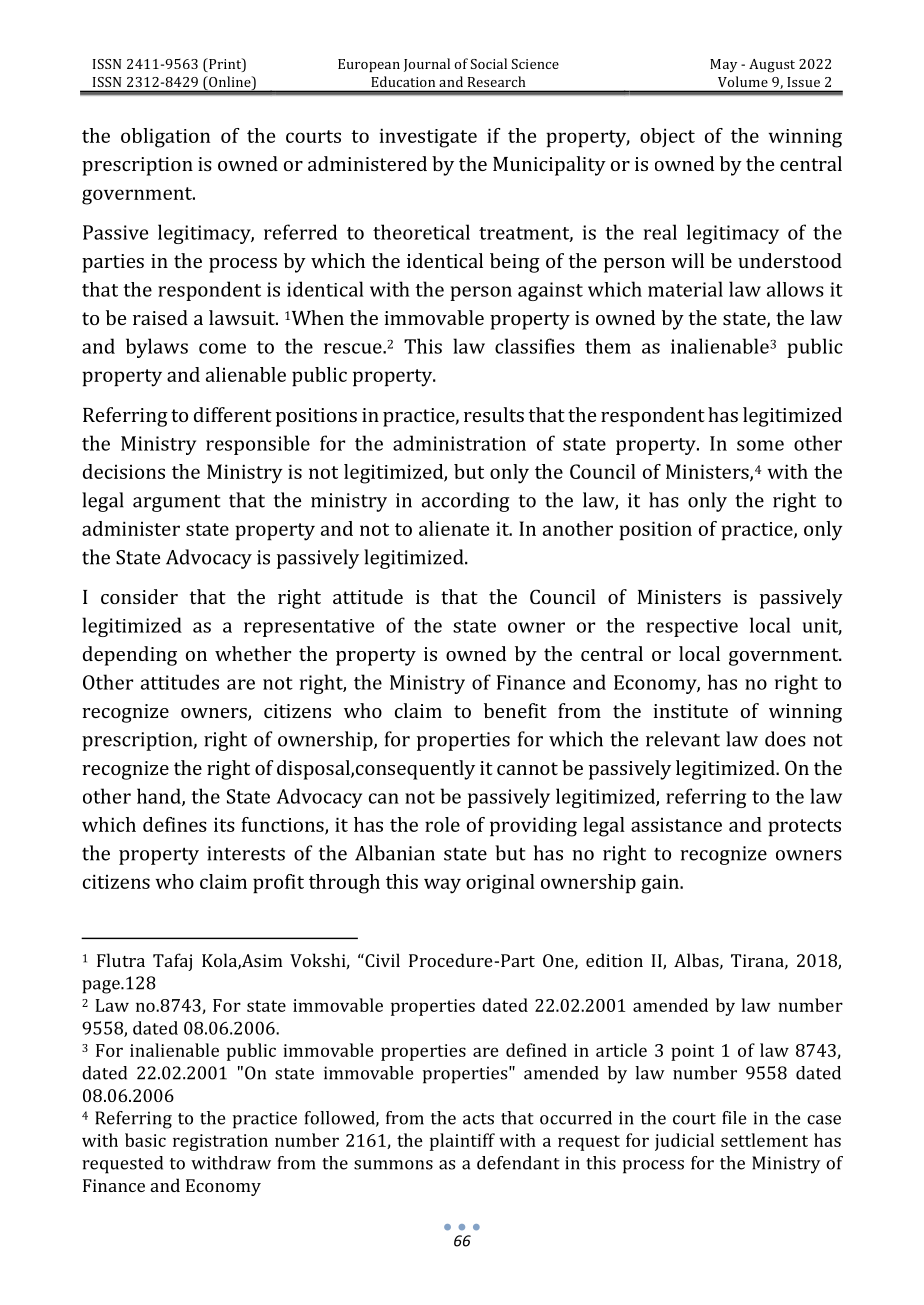 This screenshot has height=1305, width=924. I want to click on come, so click(222, 348).
